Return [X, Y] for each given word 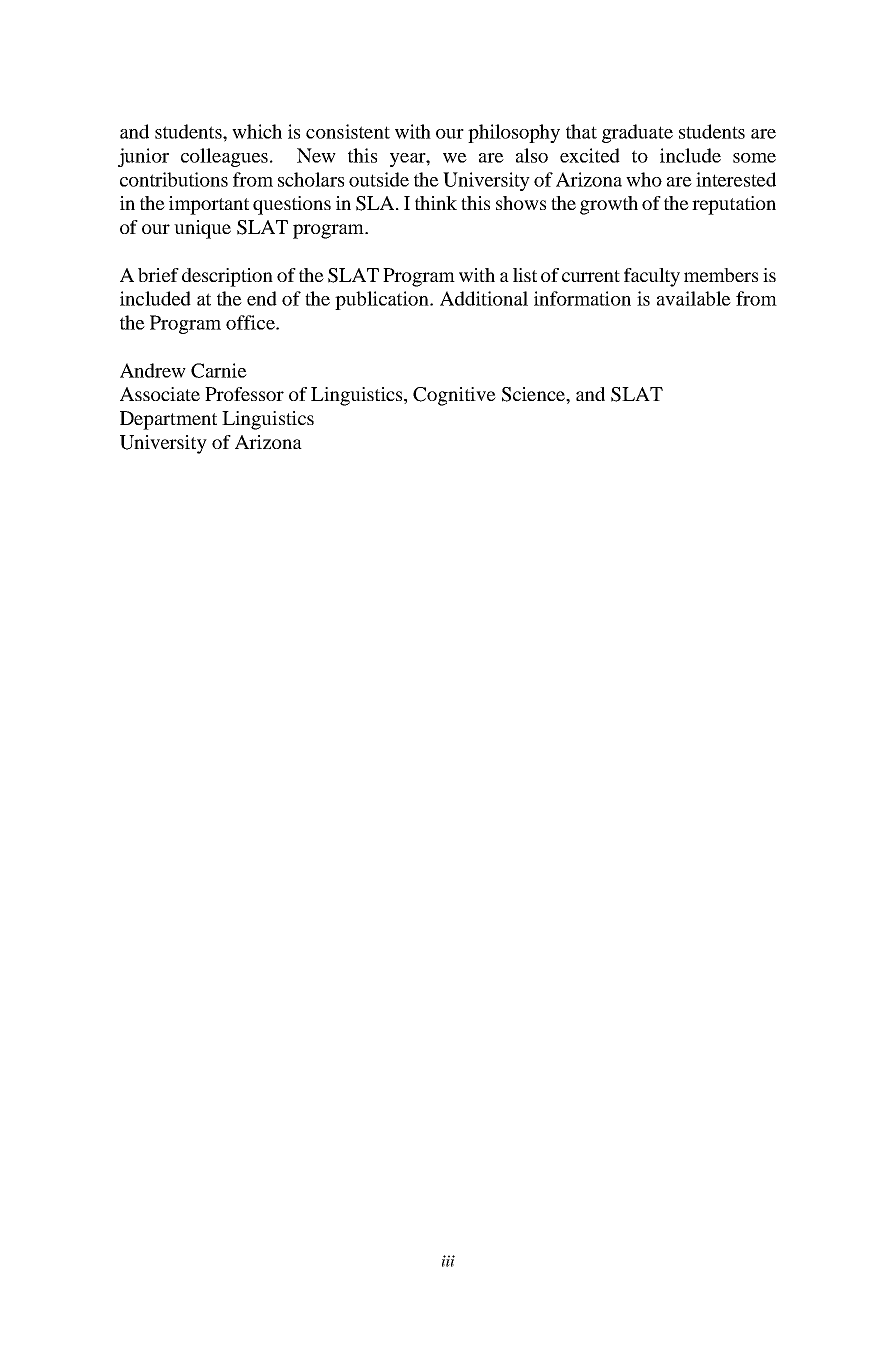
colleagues [224, 157]
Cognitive [454, 396]
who [644, 179]
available [694, 298]
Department [168, 420]
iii [448, 1261]
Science [534, 394]
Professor [244, 394]
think [436, 203]
